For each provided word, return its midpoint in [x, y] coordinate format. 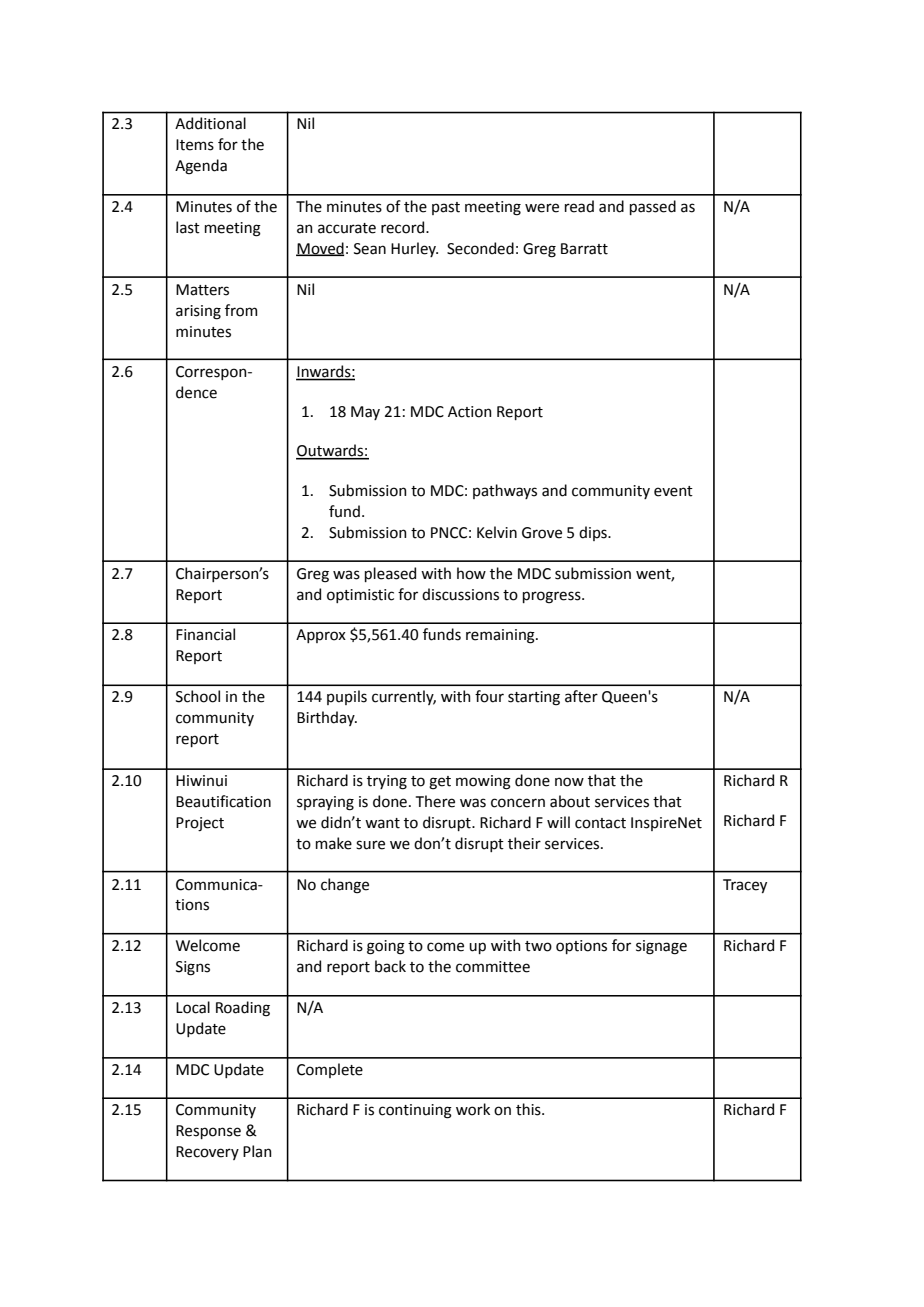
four [489, 696]
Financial [205, 634]
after [581, 696]
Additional [210, 123]
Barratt [584, 249]
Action [470, 412]
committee [493, 967]
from [241, 310]
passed [653, 207]
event [673, 491]
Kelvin [497, 532]
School [198, 696]
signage [661, 947]
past [446, 208]
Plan [257, 1151]
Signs [193, 968]
